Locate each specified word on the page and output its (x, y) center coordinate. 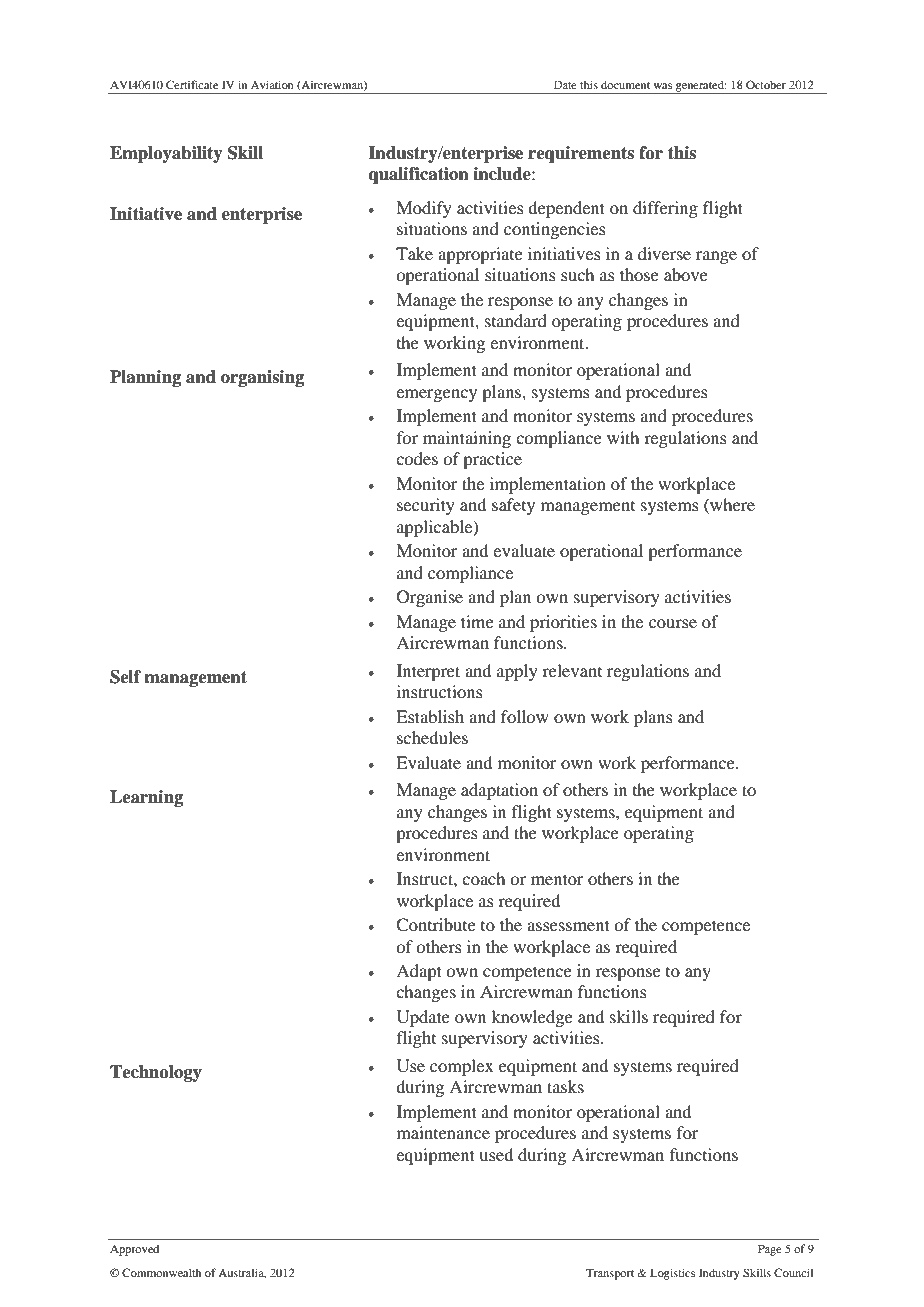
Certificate (192, 84)
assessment (568, 925)
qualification (419, 175)
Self (125, 677)
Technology (156, 1073)
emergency (436, 395)
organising (262, 378)
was (662, 86)
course (673, 623)
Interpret (428, 672)
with (623, 437)
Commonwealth (161, 1272)
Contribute (436, 925)
